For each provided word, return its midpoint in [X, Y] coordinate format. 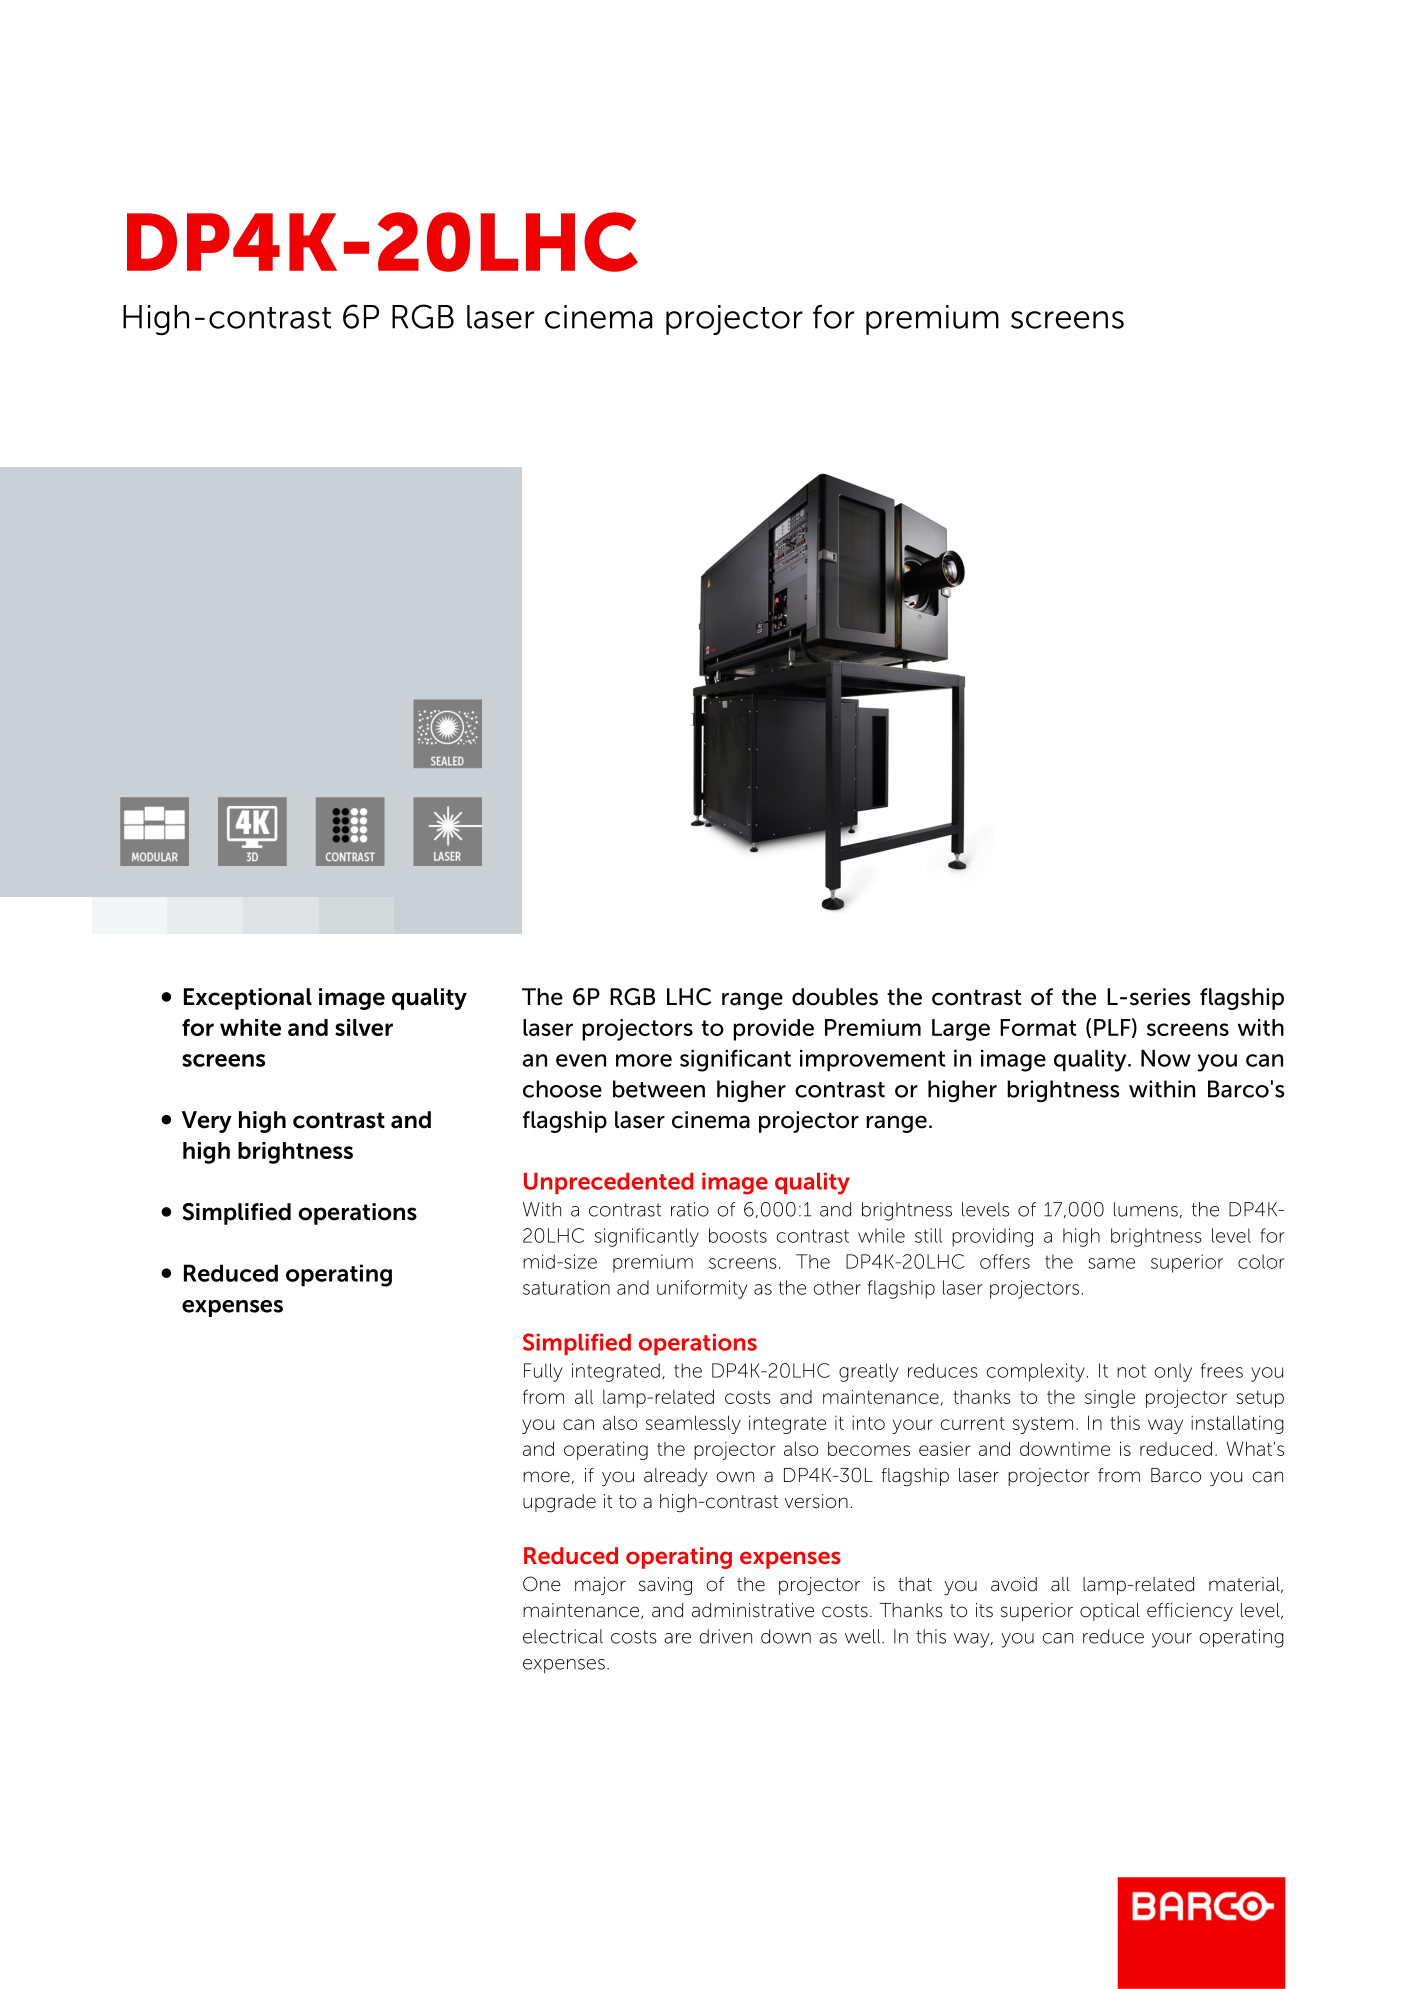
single [1110, 1398]
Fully [543, 1372]
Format [1038, 1027]
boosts [738, 1235]
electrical [563, 1636]
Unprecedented [608, 1183]
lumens [1146, 1209]
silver [364, 1027]
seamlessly [693, 1424]
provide [773, 1030]
